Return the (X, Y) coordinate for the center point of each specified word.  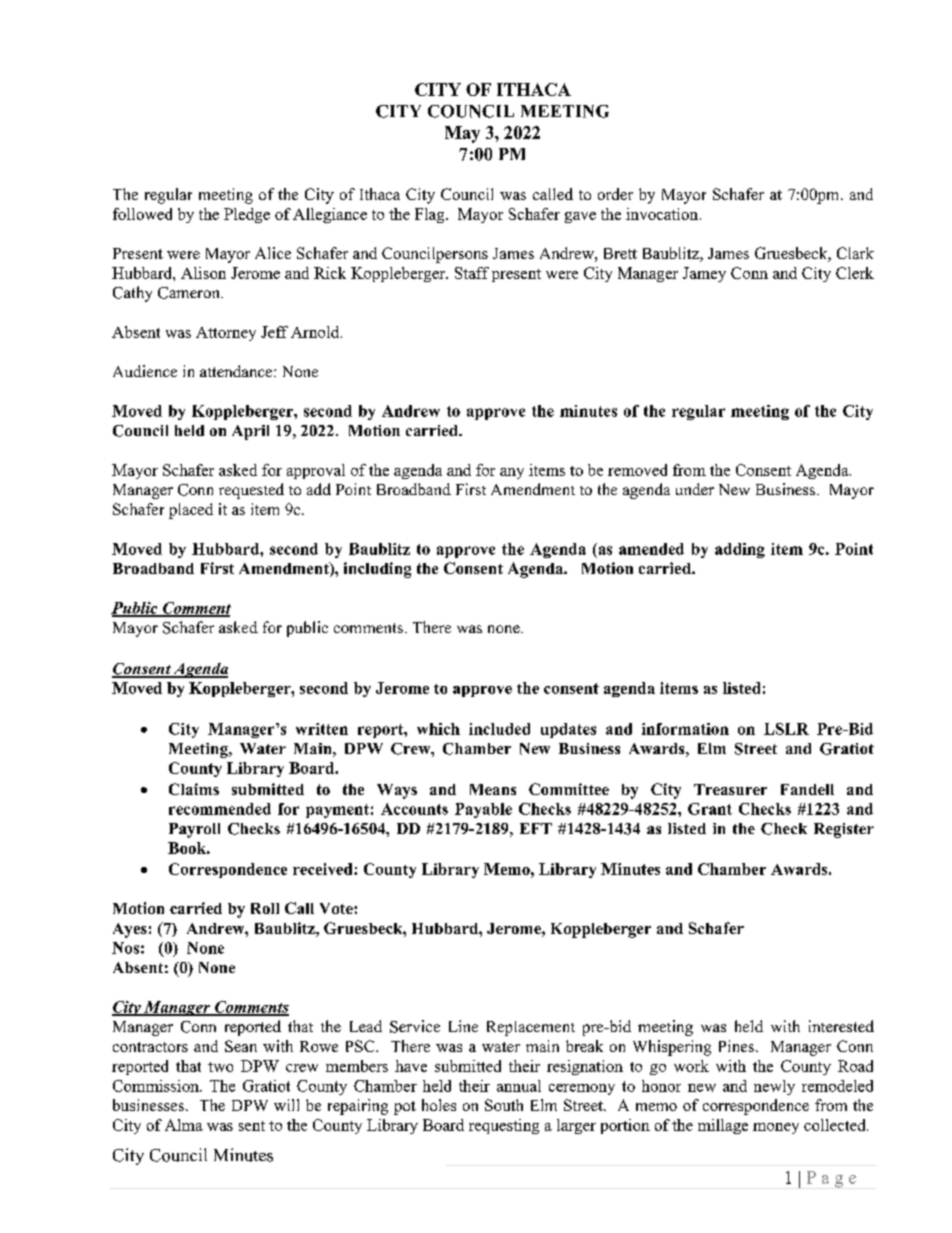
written (322, 729)
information (685, 729)
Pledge (247, 215)
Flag (431, 215)
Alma (184, 1125)
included (499, 729)
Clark (855, 253)
